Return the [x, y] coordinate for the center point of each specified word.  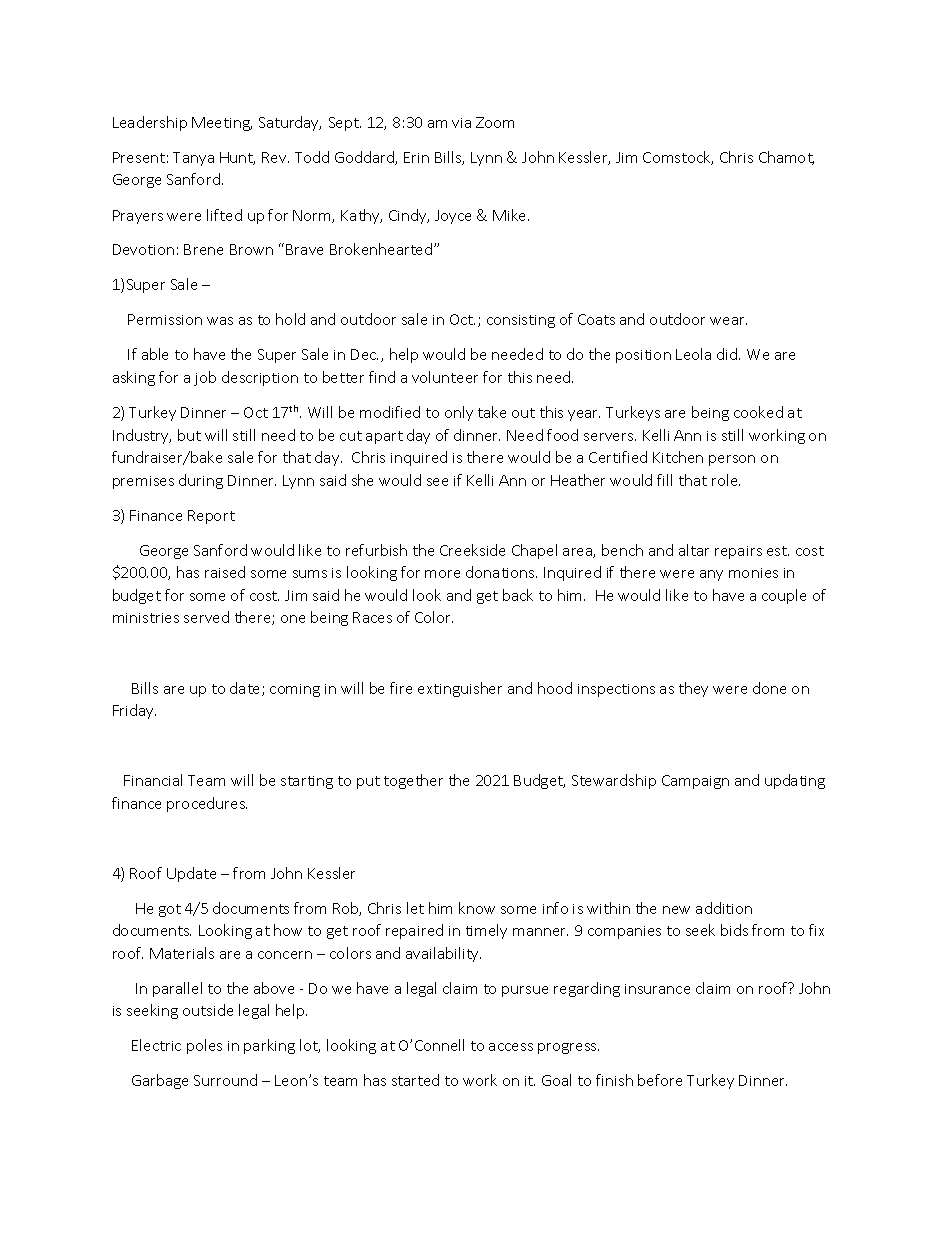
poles [204, 1046]
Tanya [193, 159]
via [461, 123]
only [459, 413]
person [732, 460]
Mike [511, 215]
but [189, 435]
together [413, 781]
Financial [153, 780]
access [511, 1047]
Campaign [695, 782]
